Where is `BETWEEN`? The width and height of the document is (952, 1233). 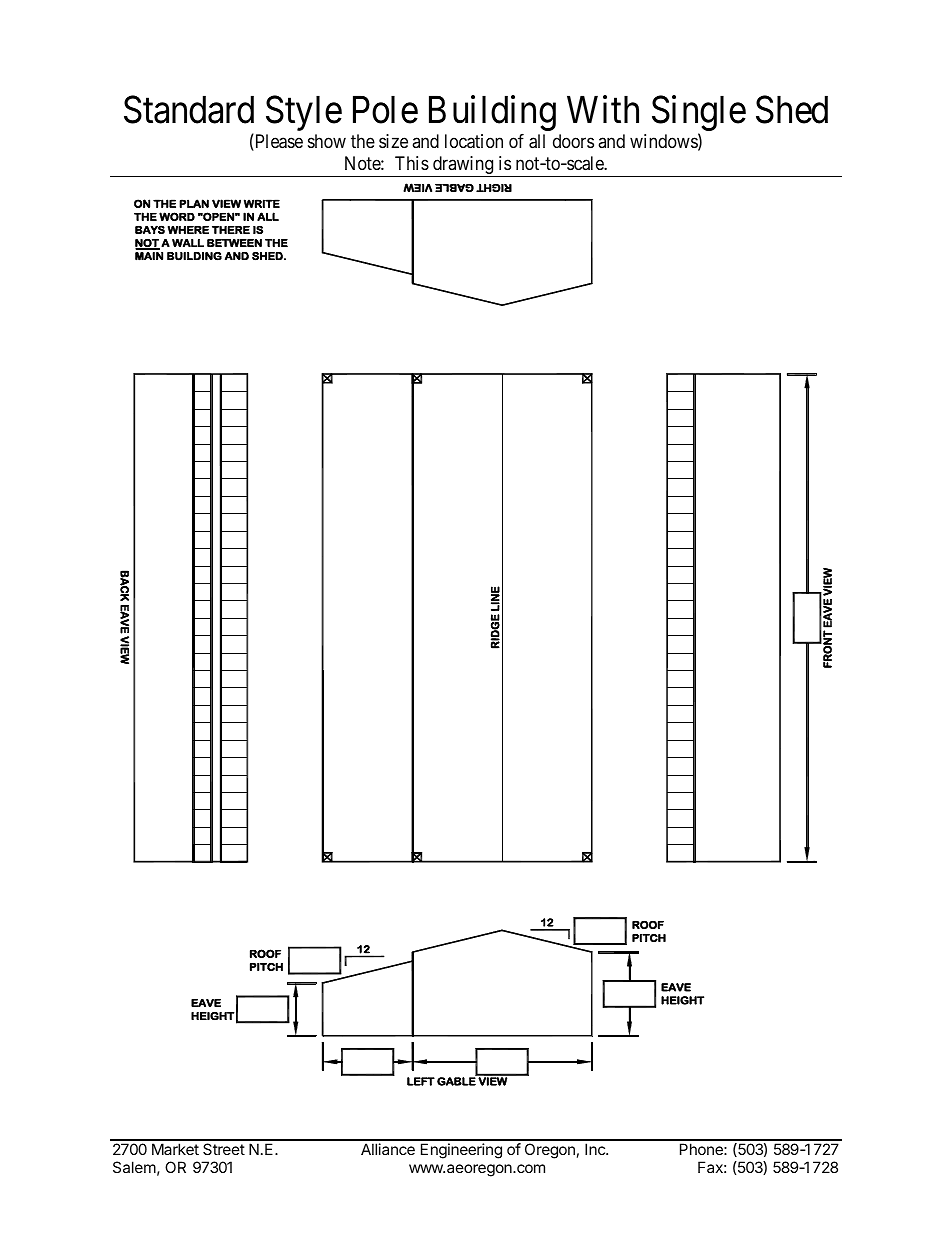
BETWEEN is located at coordinates (234, 243).
